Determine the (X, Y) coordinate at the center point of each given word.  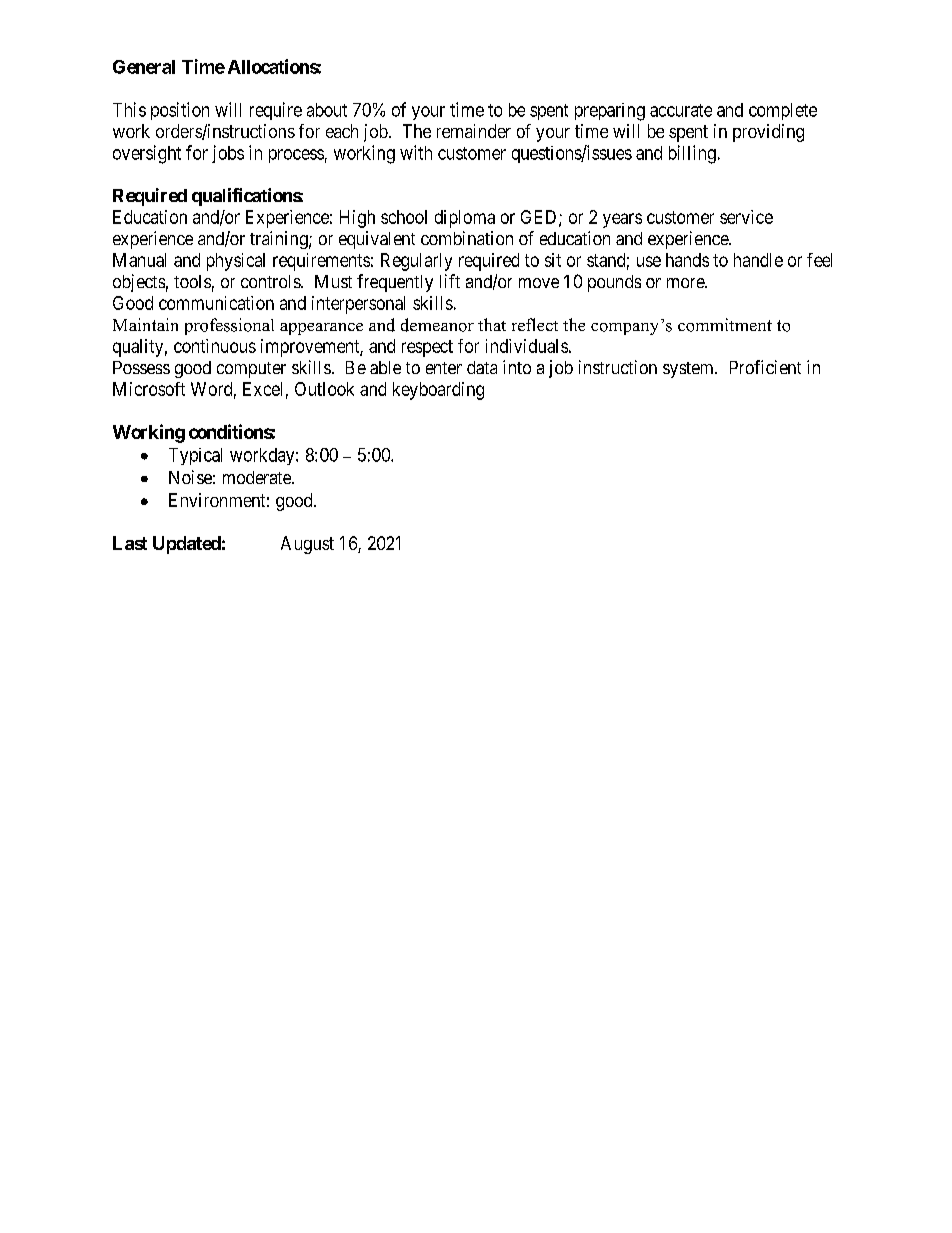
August (307, 545)
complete (783, 111)
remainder (474, 131)
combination (467, 238)
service (746, 217)
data (482, 367)
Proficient (765, 367)
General (144, 67)
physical (236, 262)
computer (251, 370)
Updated (187, 545)
